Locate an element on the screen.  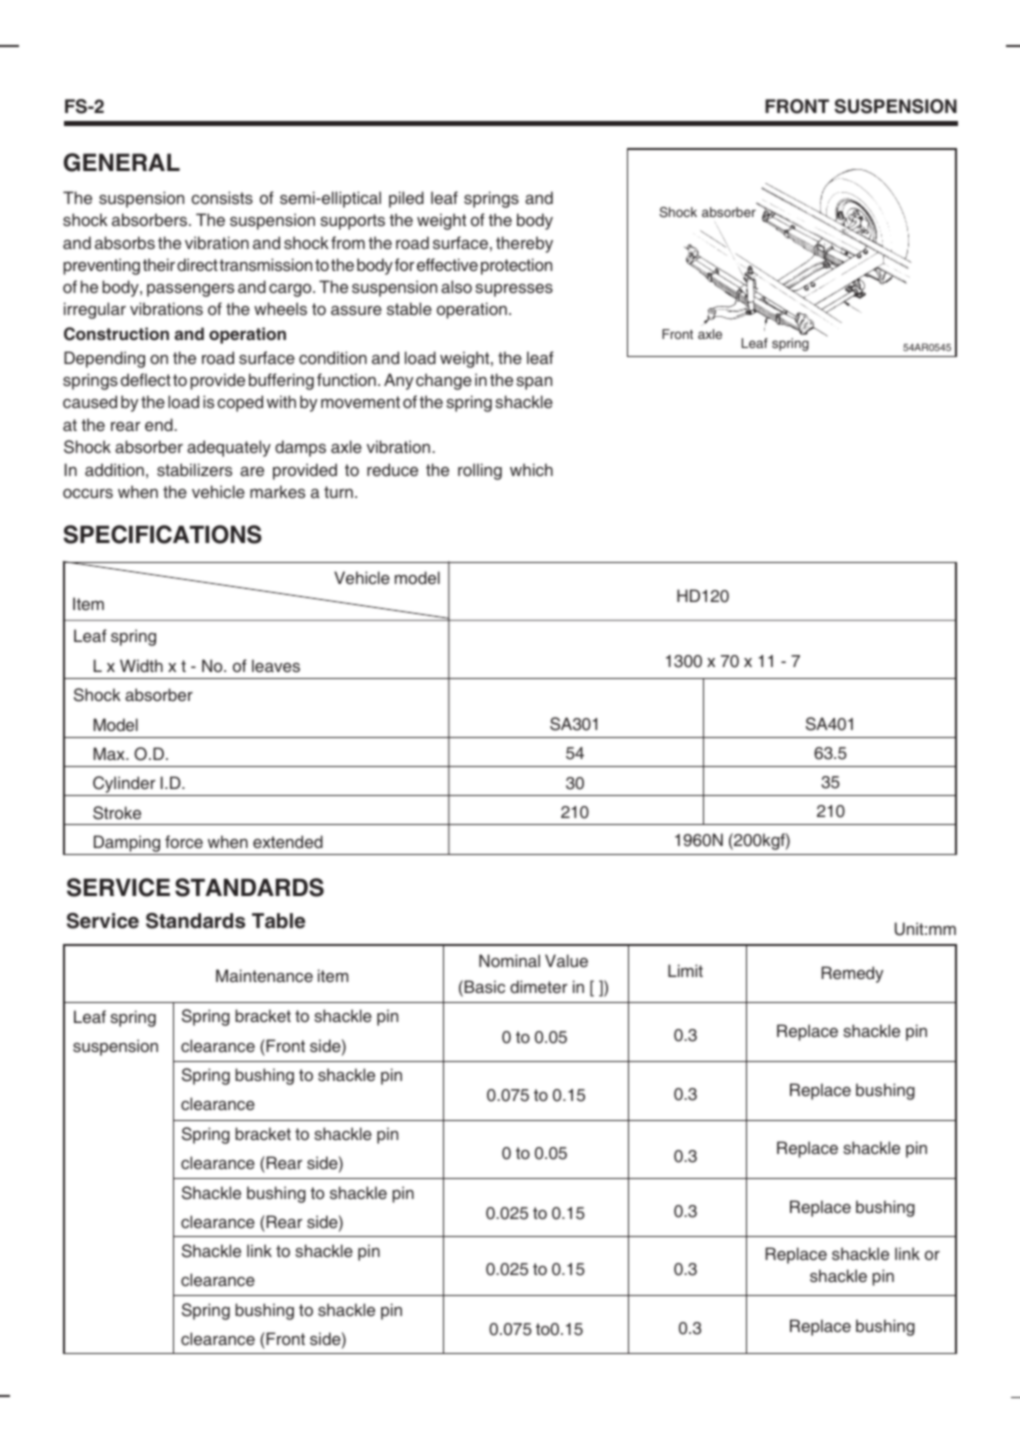
Width is located at coordinates (141, 665).
